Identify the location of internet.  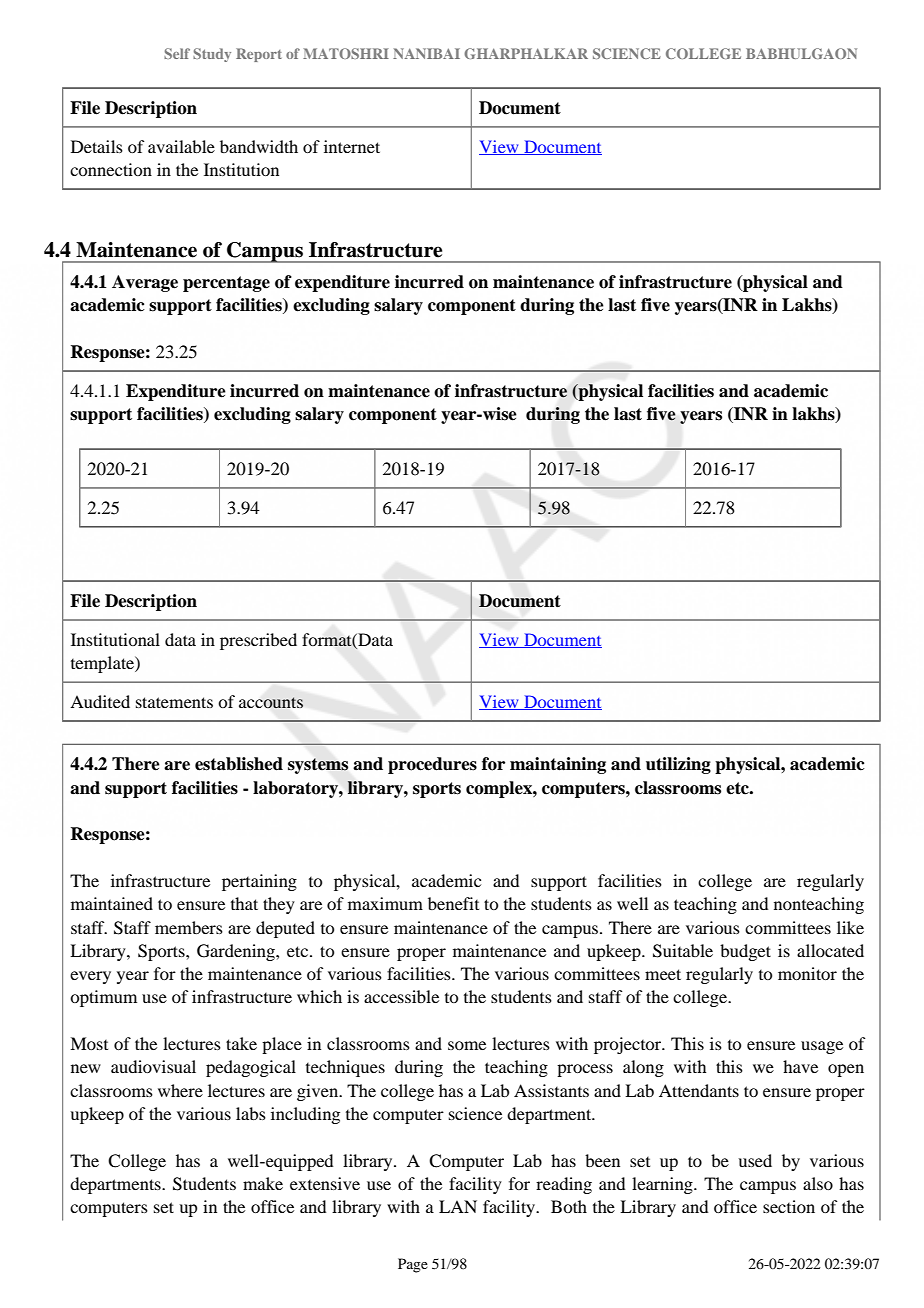
(352, 146).
